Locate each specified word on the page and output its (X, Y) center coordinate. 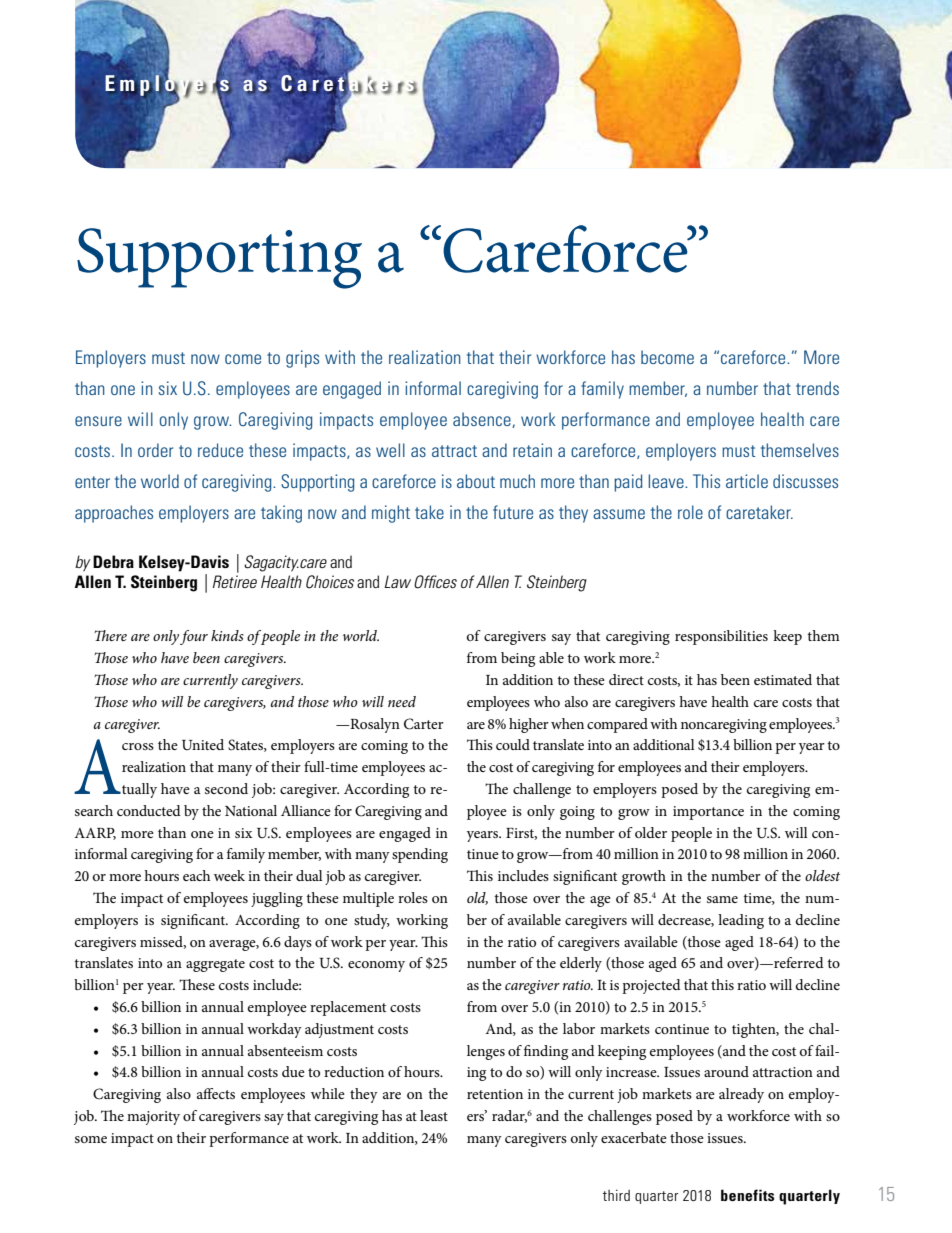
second (226, 788)
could (513, 744)
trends (817, 388)
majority (153, 1118)
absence (483, 420)
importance (708, 813)
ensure (98, 421)
